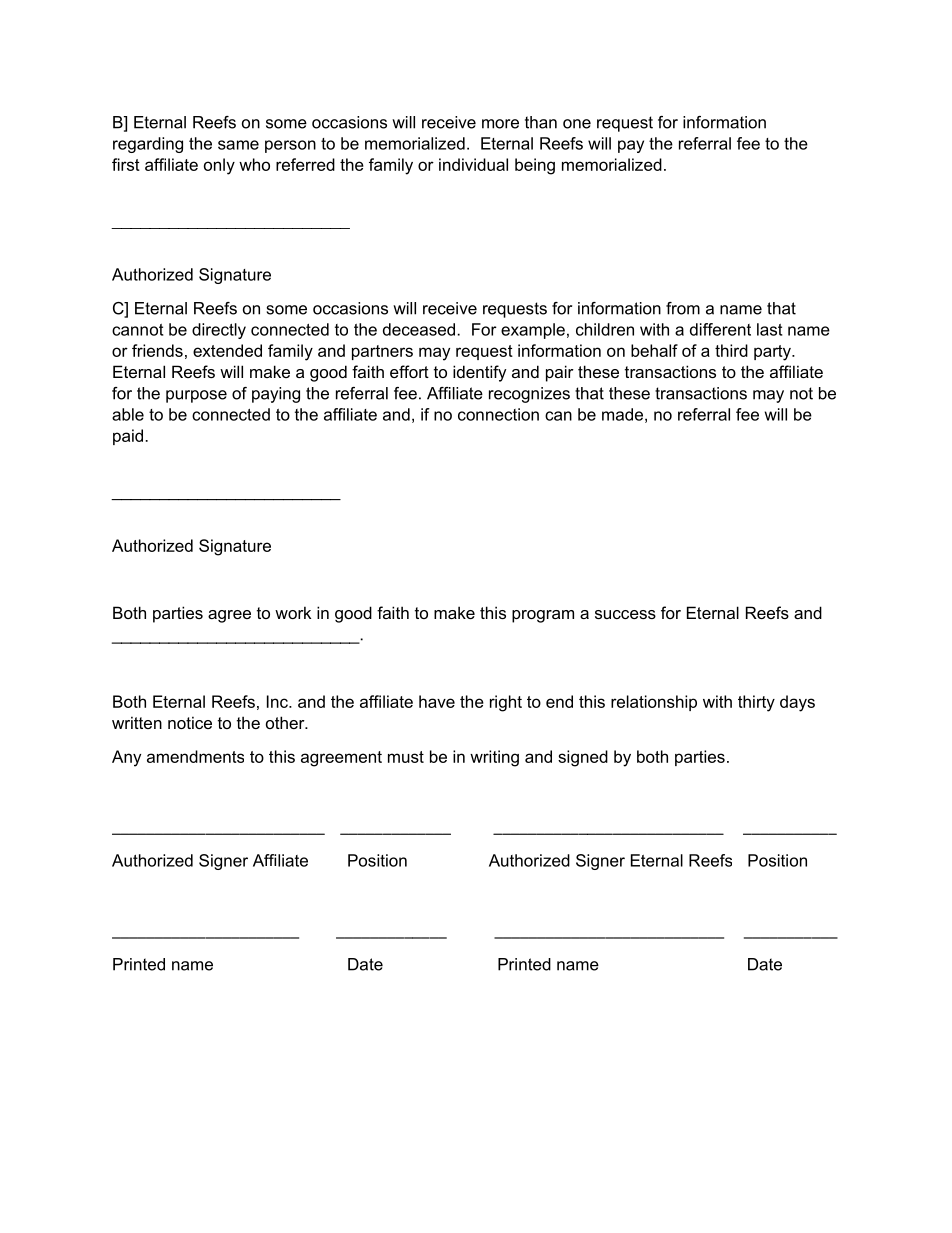 The height and width of the image is (1233, 952). Describe the element at coordinates (625, 614) in the image. I see `success` at that location.
